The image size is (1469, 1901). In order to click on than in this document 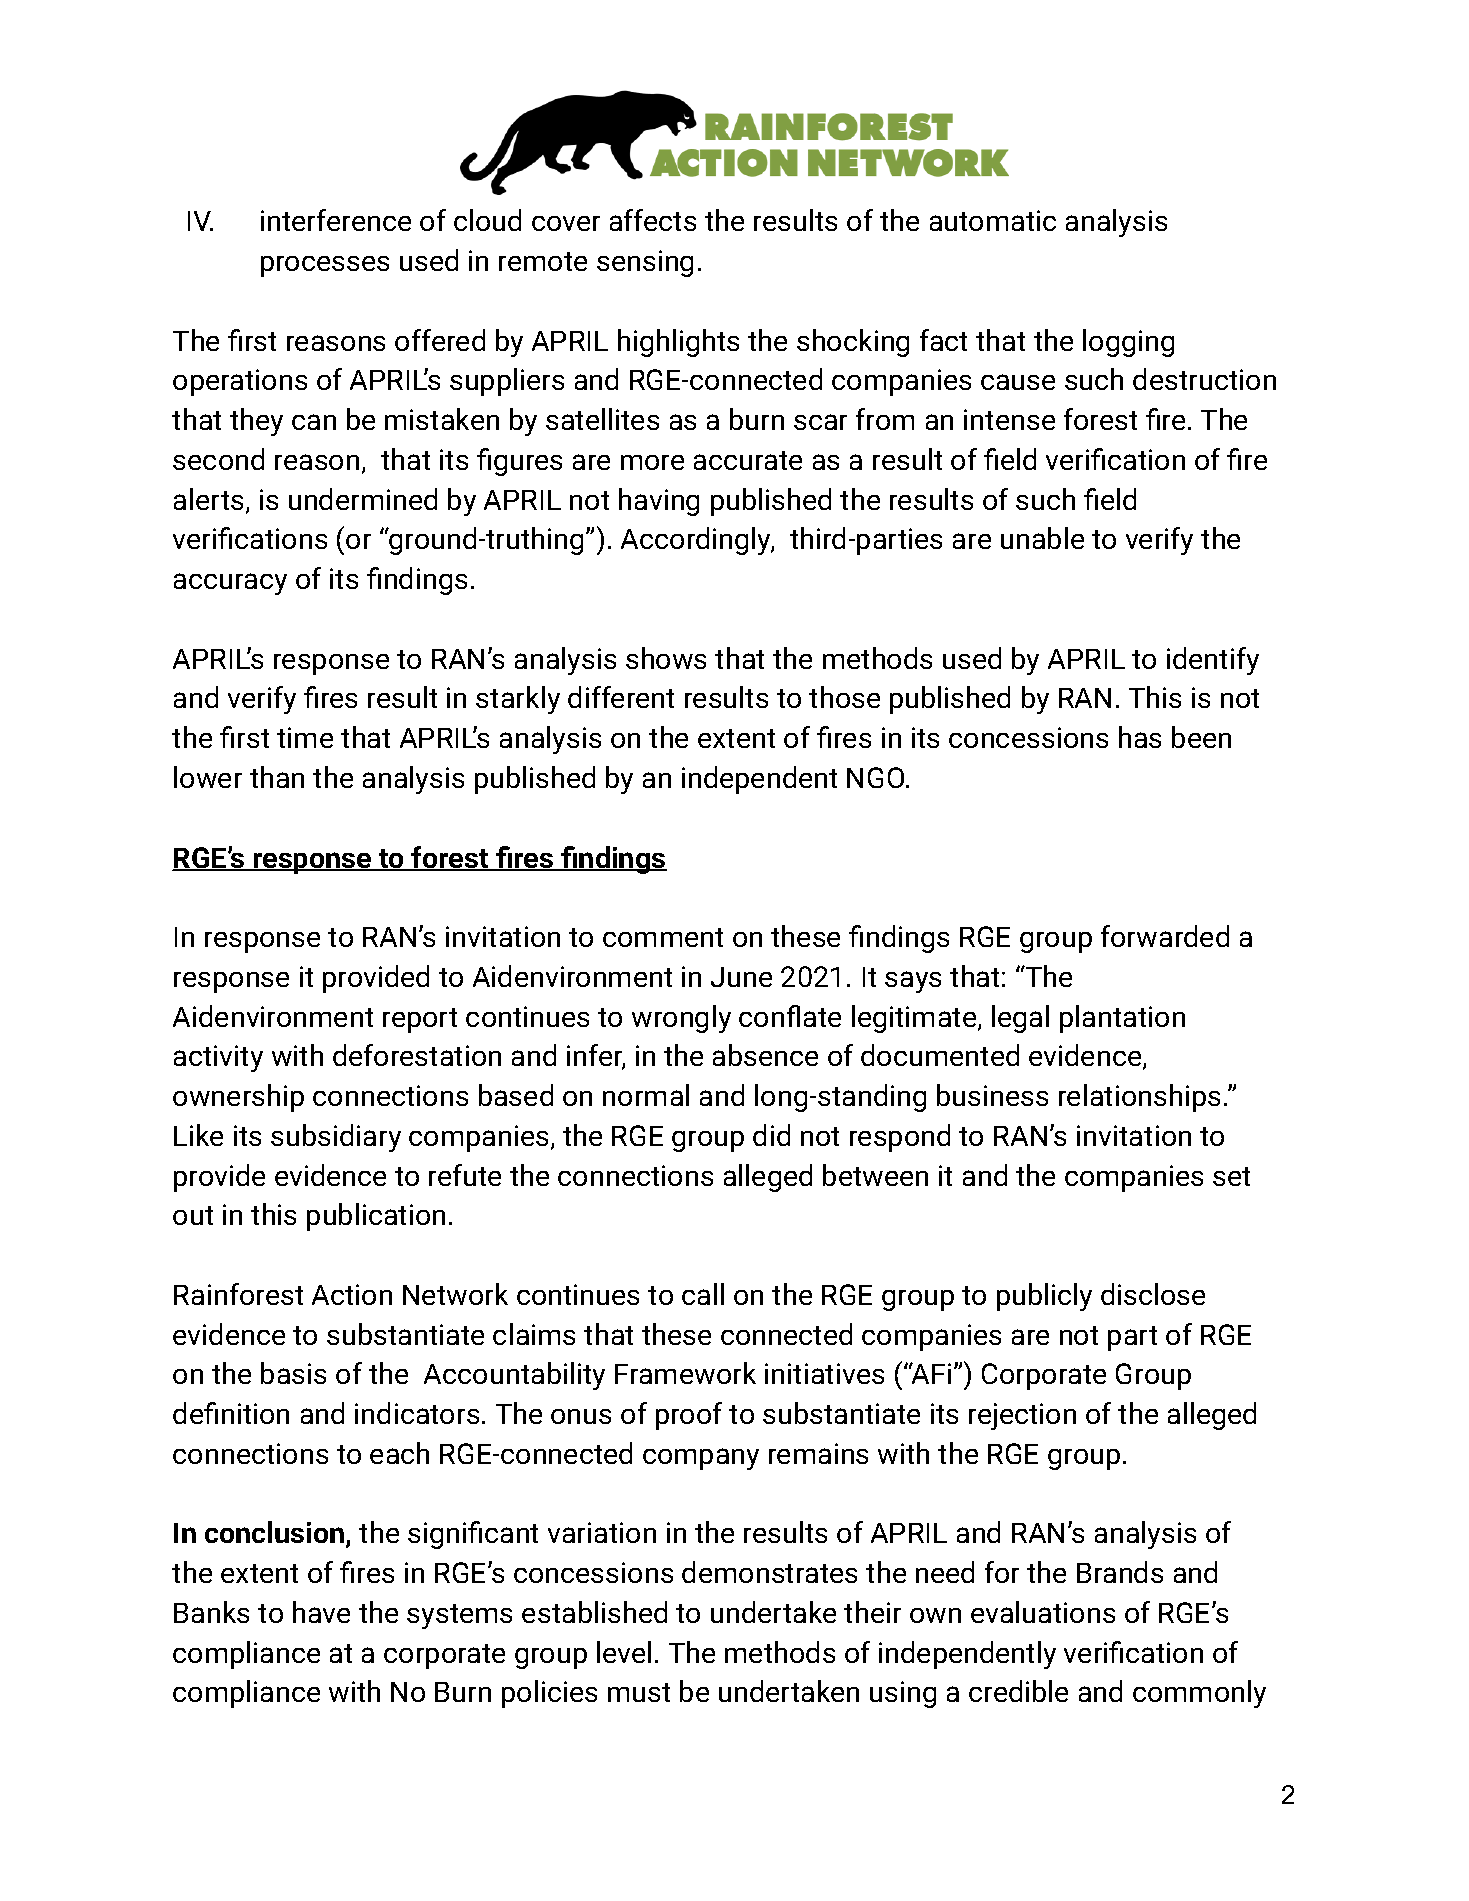, I will do `click(277, 777)`.
